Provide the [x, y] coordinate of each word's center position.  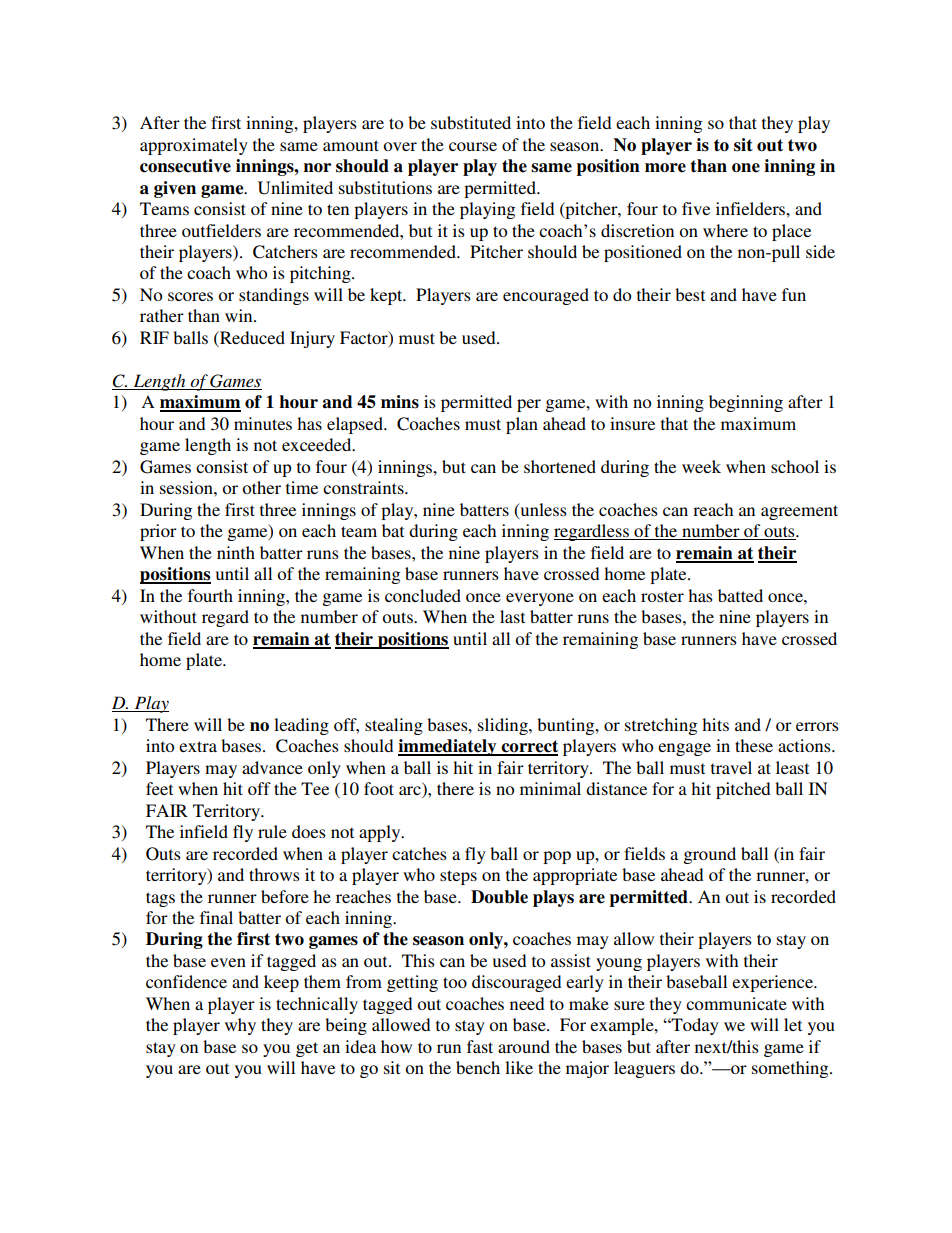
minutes [263, 423]
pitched [743, 790]
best [690, 294]
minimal [550, 788]
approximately [194, 146]
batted [740, 595]
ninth [236, 552]
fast [480, 1046]
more [665, 168]
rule [272, 831]
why [240, 1026]
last [512, 616]
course [473, 146]
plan [522, 425]
